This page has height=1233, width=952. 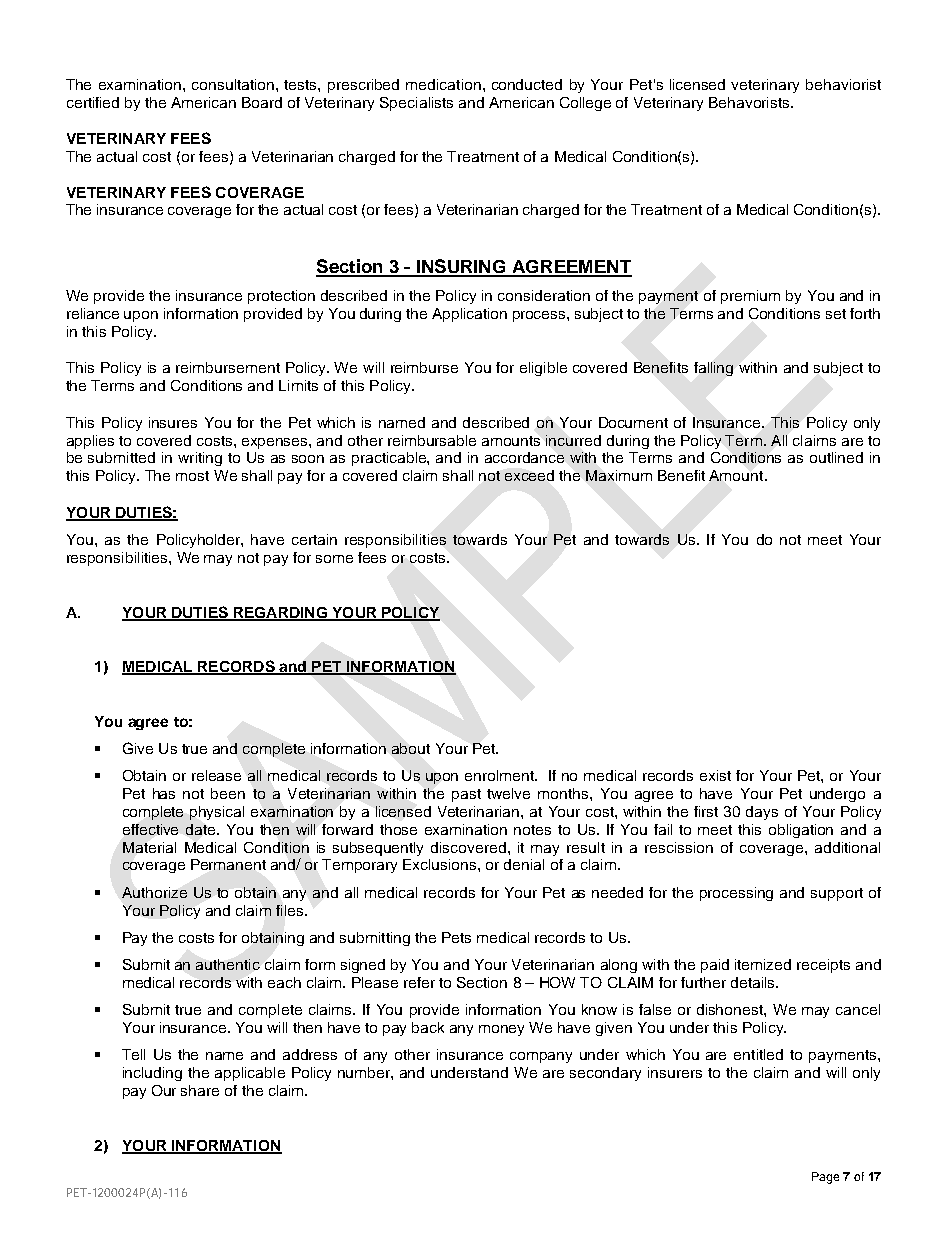 I want to click on has, so click(x=164, y=793).
